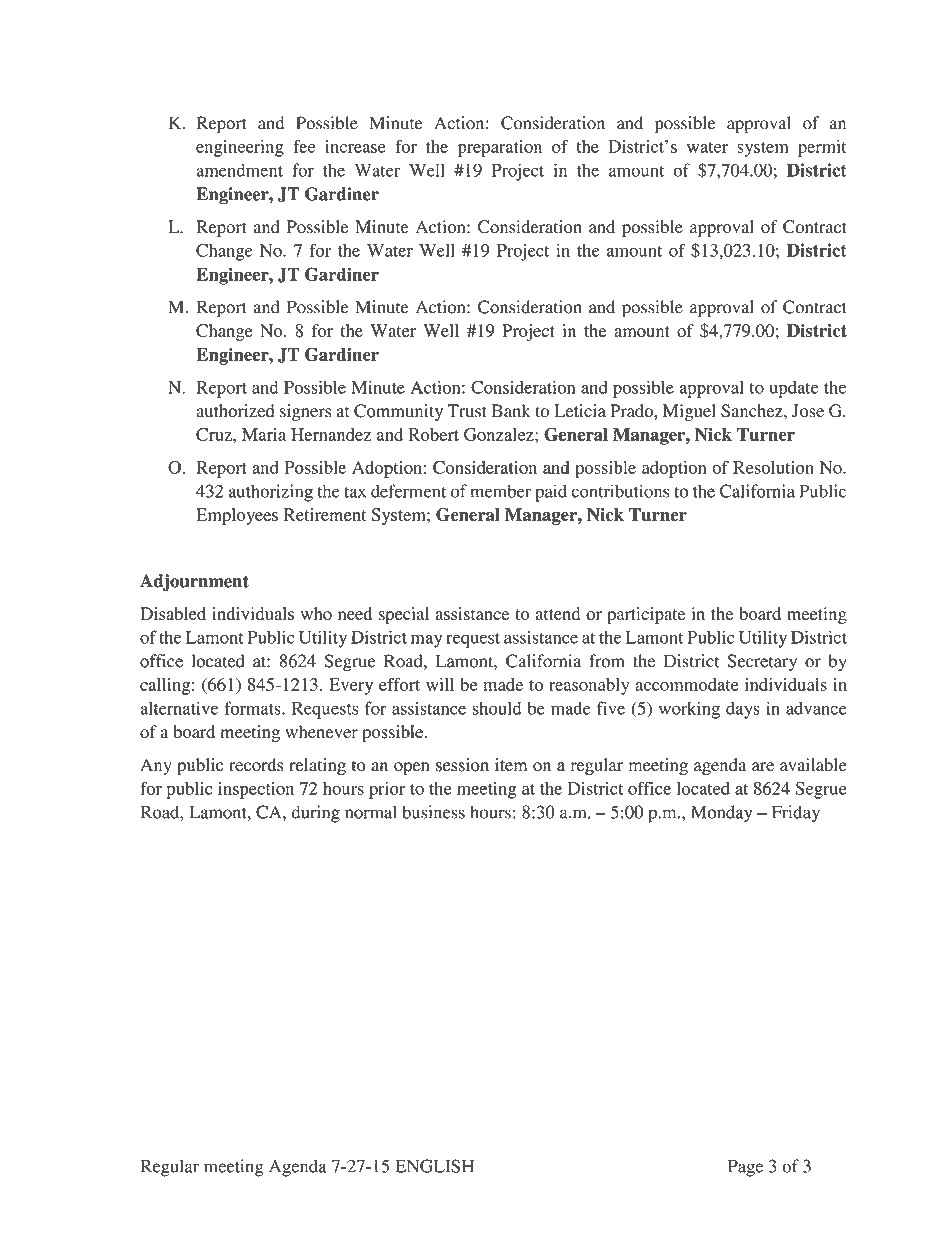  What do you see at coordinates (822, 148) in the screenshot?
I see `permit` at bounding box center [822, 148].
